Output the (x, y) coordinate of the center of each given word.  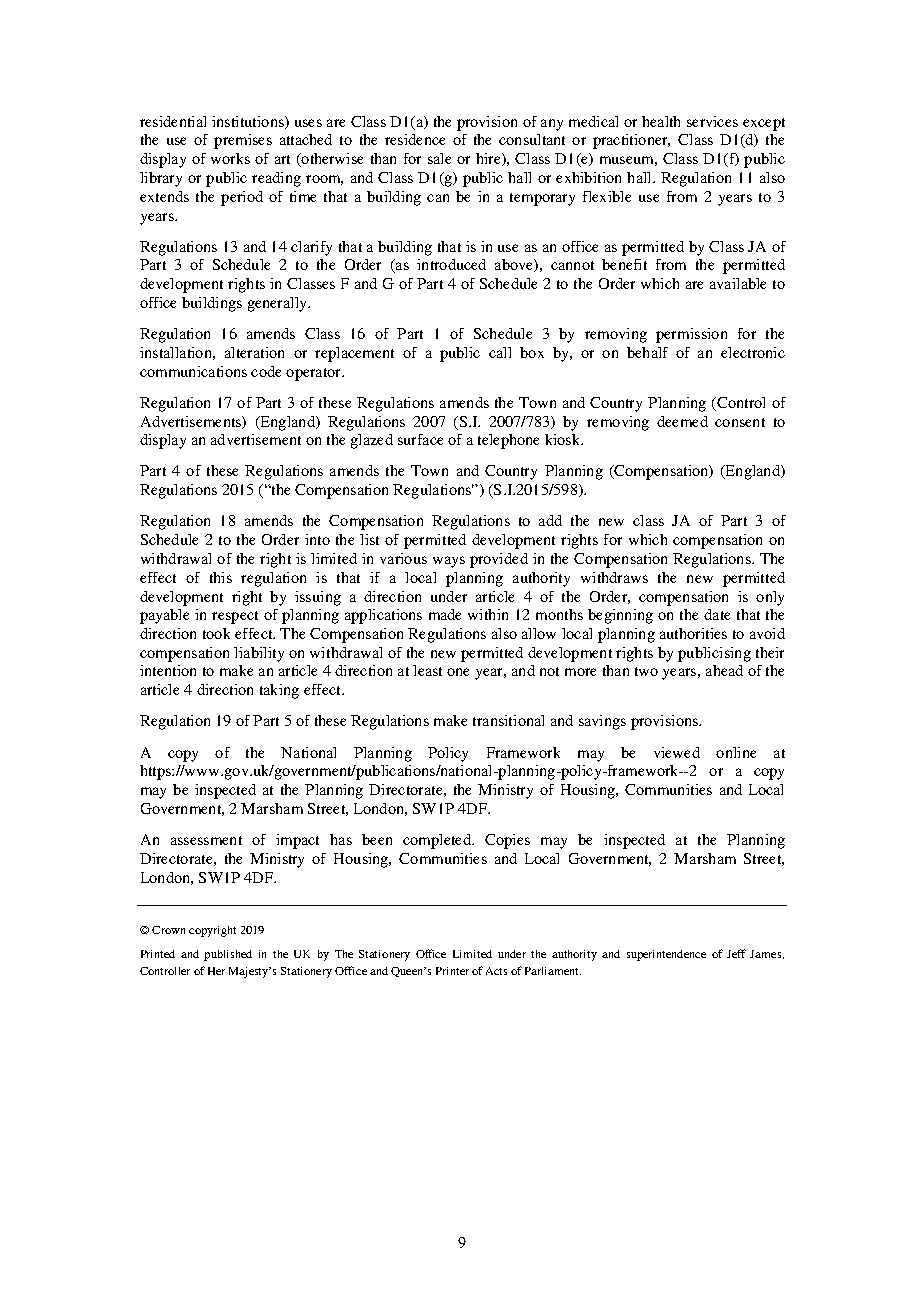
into (317, 539)
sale (439, 158)
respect (235, 617)
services (712, 121)
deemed (682, 421)
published (228, 955)
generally (278, 304)
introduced (451, 264)
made (445, 614)
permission (691, 335)
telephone (508, 441)
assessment (206, 840)
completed (438, 841)
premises (243, 141)
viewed (677, 752)
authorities (693, 633)
